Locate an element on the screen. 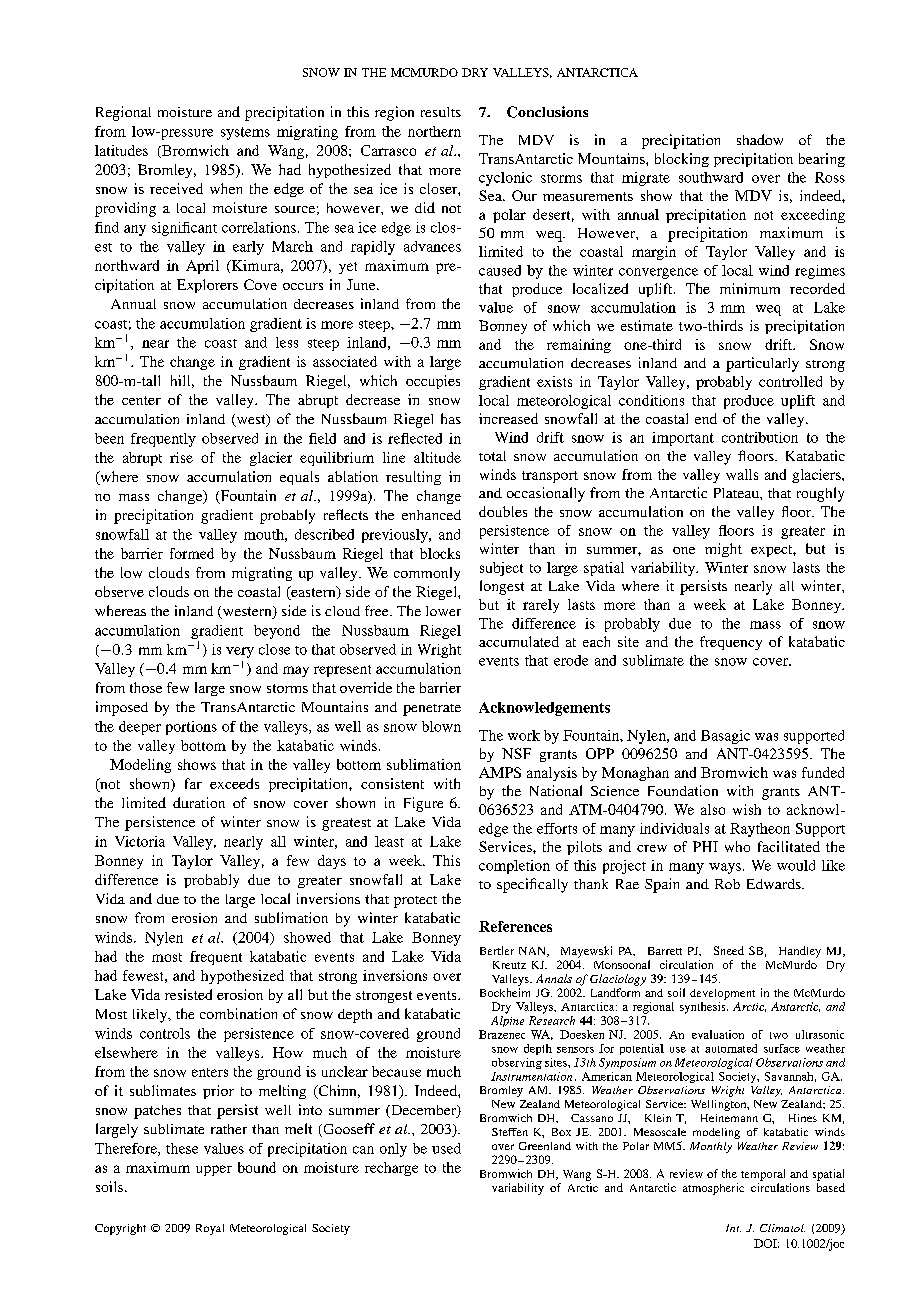  accumulated is located at coordinates (519, 641).
